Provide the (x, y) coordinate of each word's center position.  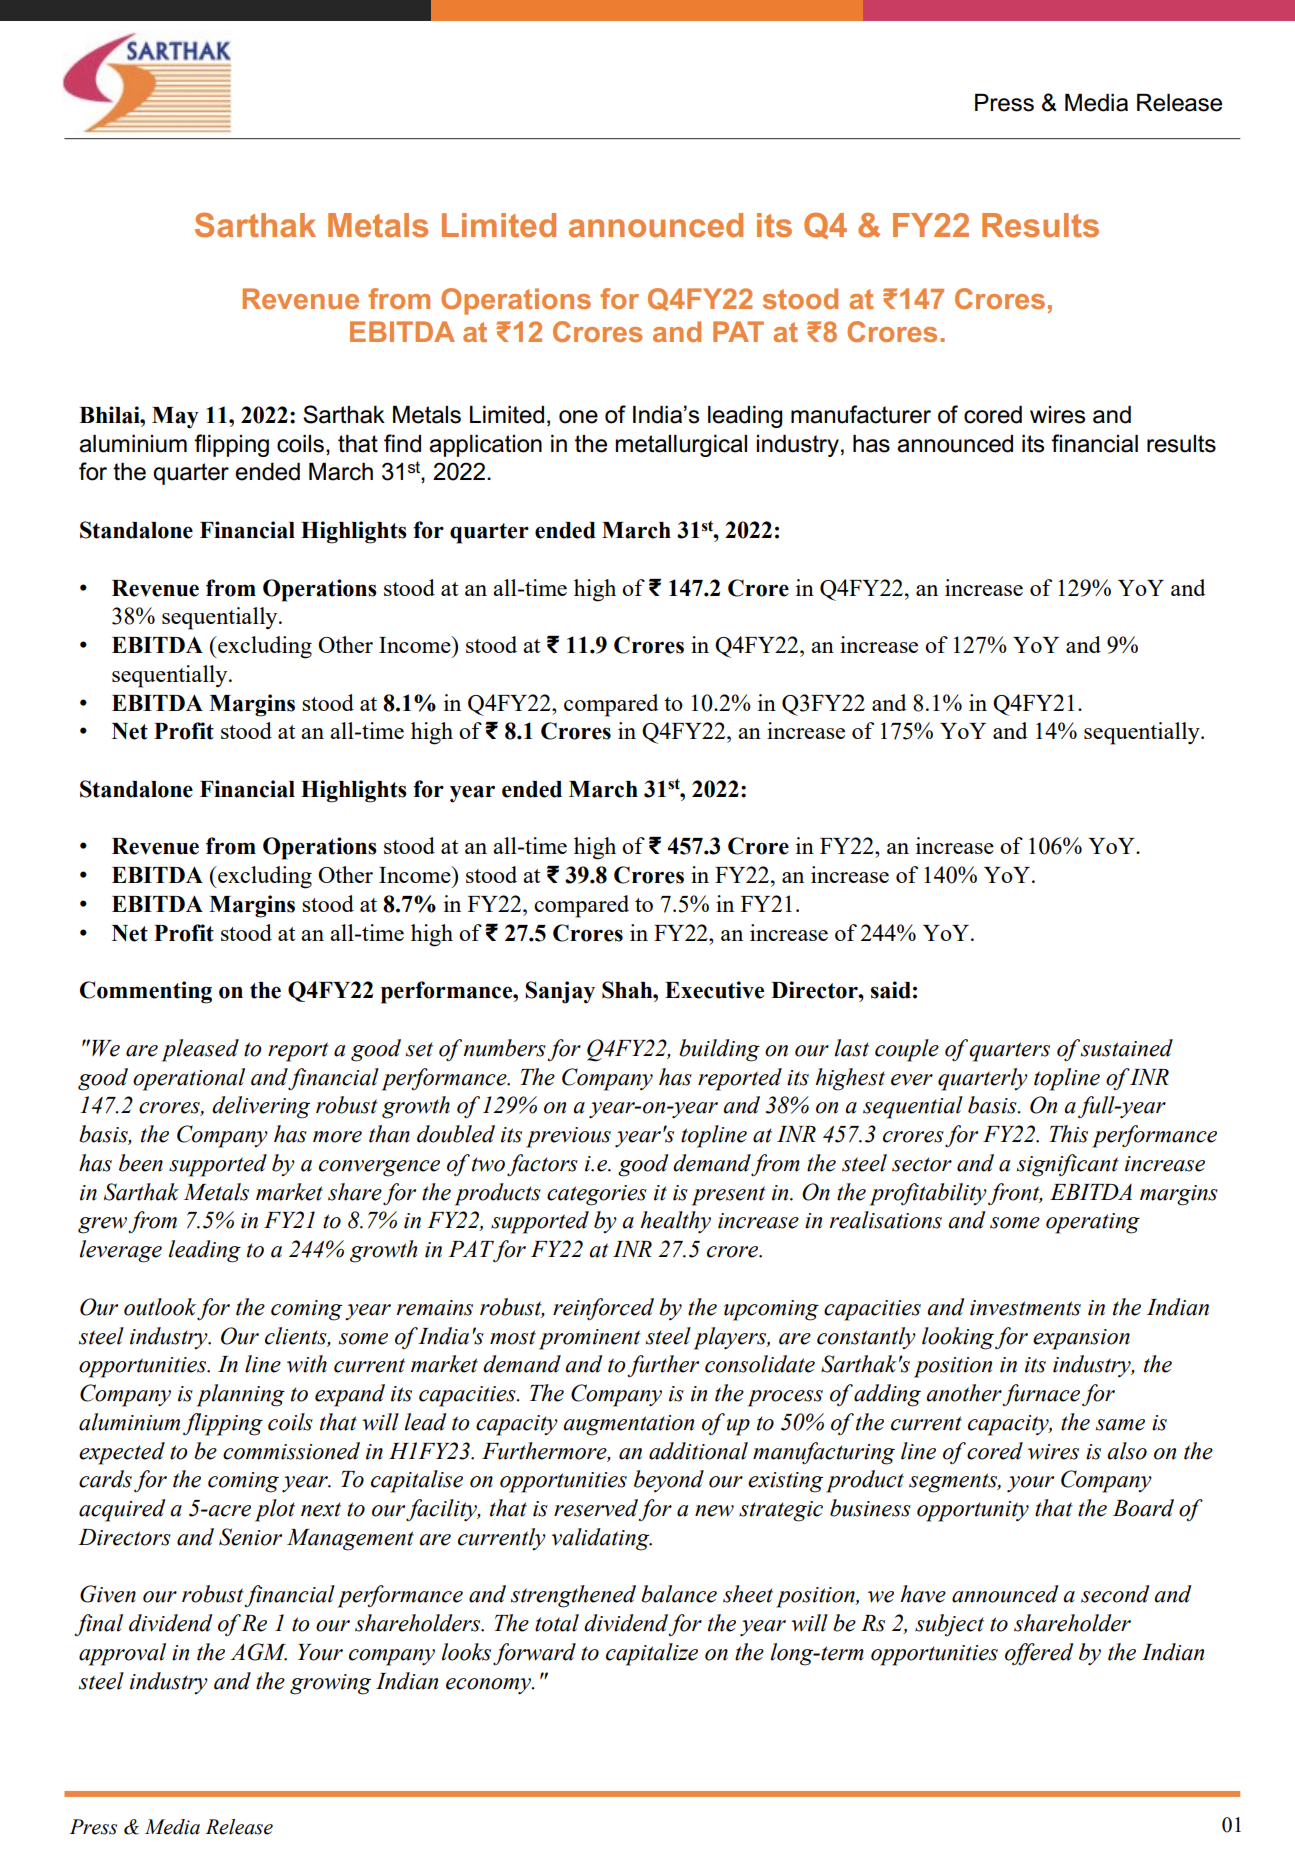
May (175, 418)
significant (1068, 1165)
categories (597, 1195)
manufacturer (861, 414)
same (1120, 1425)
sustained (1127, 1048)
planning (241, 1395)
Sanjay (560, 992)
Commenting (146, 992)
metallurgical (681, 446)
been (141, 1163)
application (485, 446)
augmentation (628, 1425)
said (891, 990)
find (402, 443)
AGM (258, 1652)
